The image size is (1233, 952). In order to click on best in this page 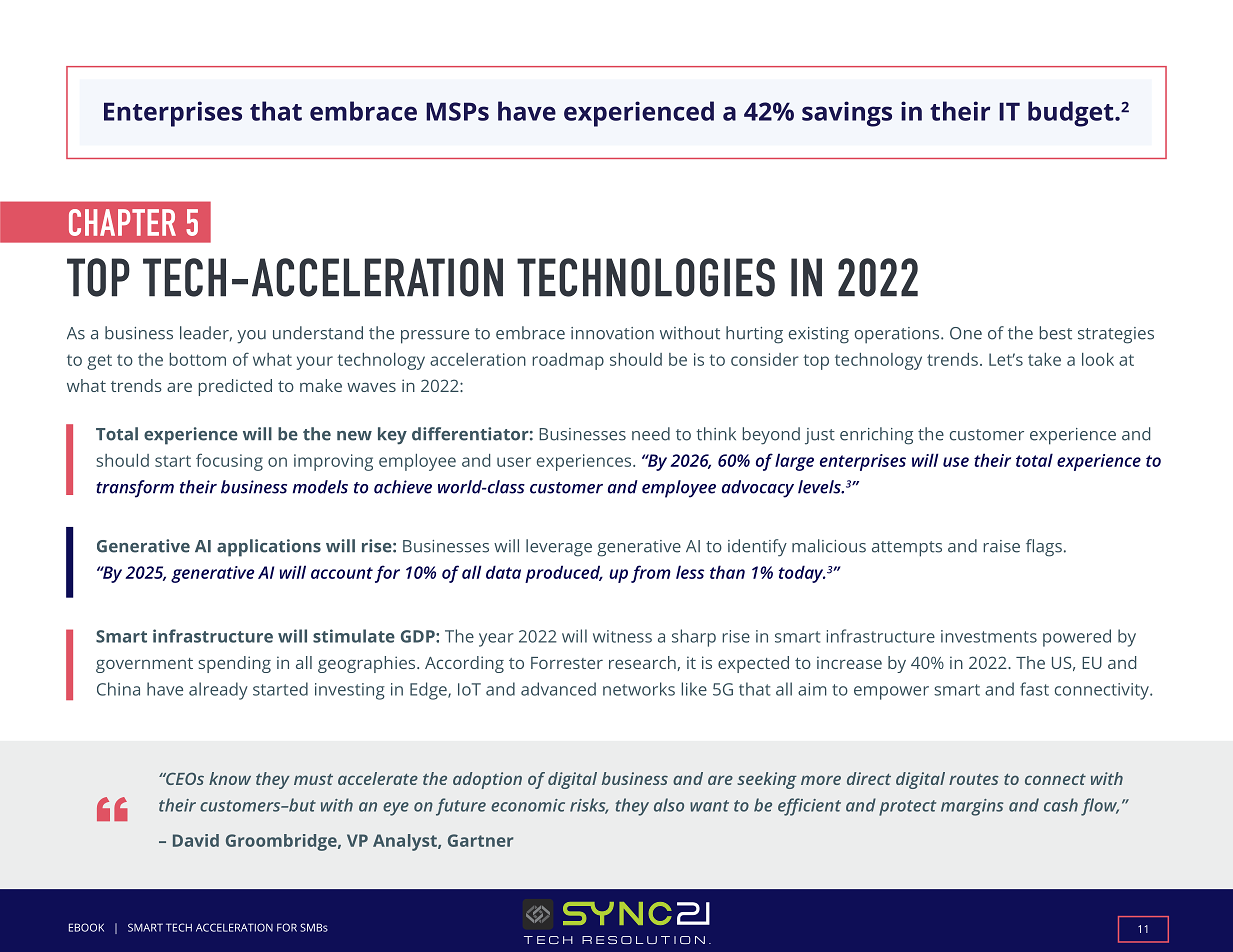, I will do `click(1056, 333)`.
